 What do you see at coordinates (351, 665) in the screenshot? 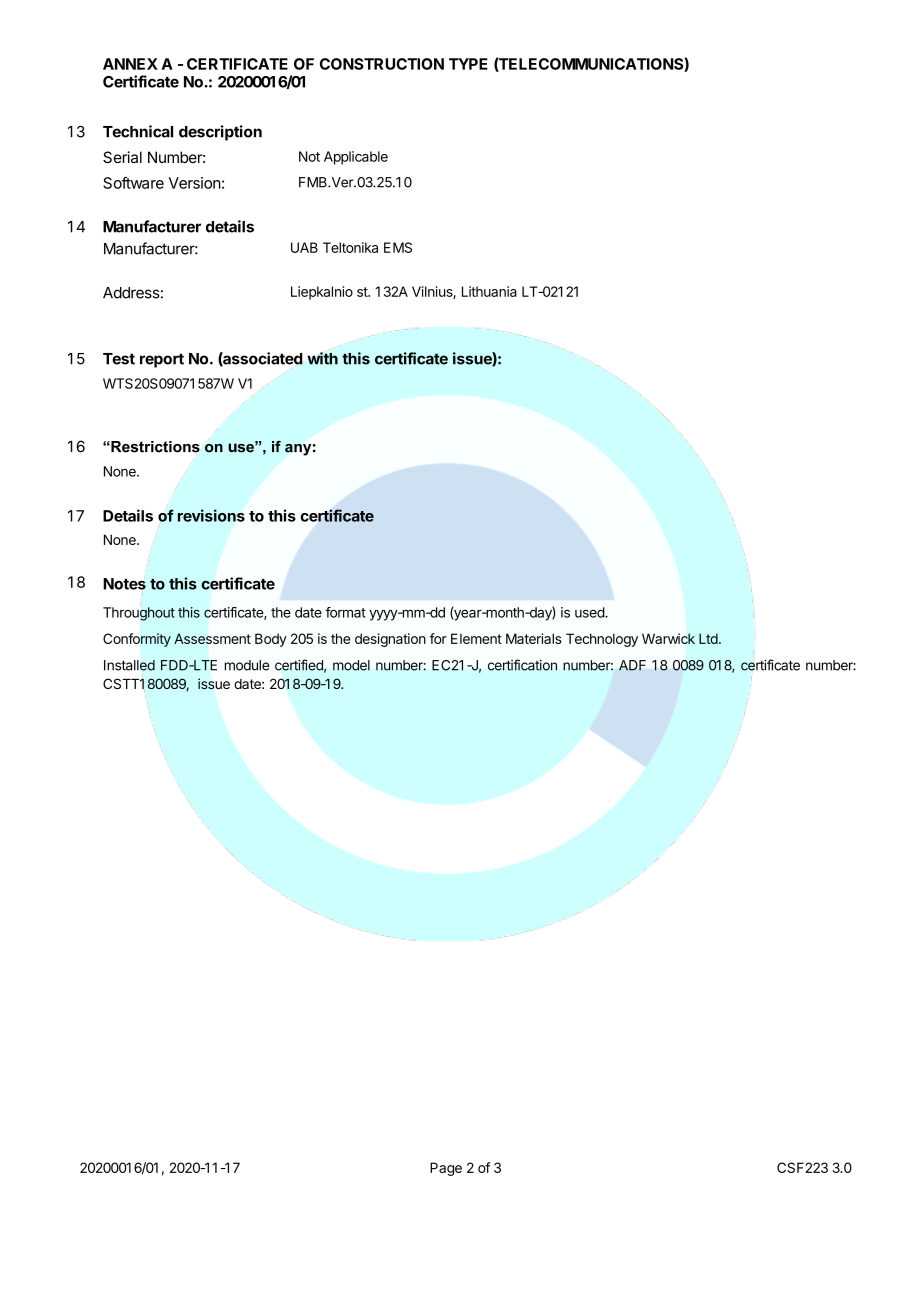
I see `model` at bounding box center [351, 665].
